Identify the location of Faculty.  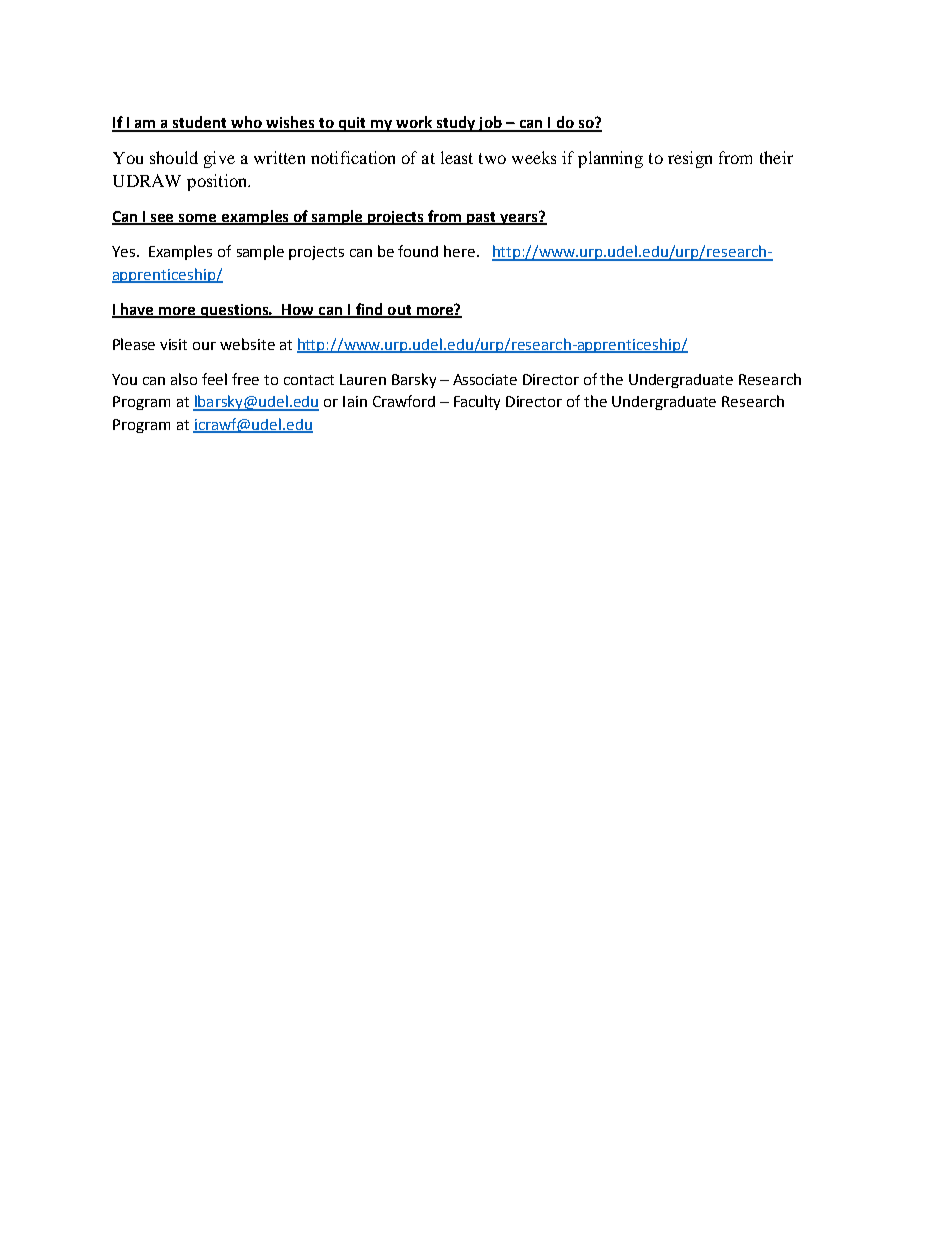
(477, 402).
